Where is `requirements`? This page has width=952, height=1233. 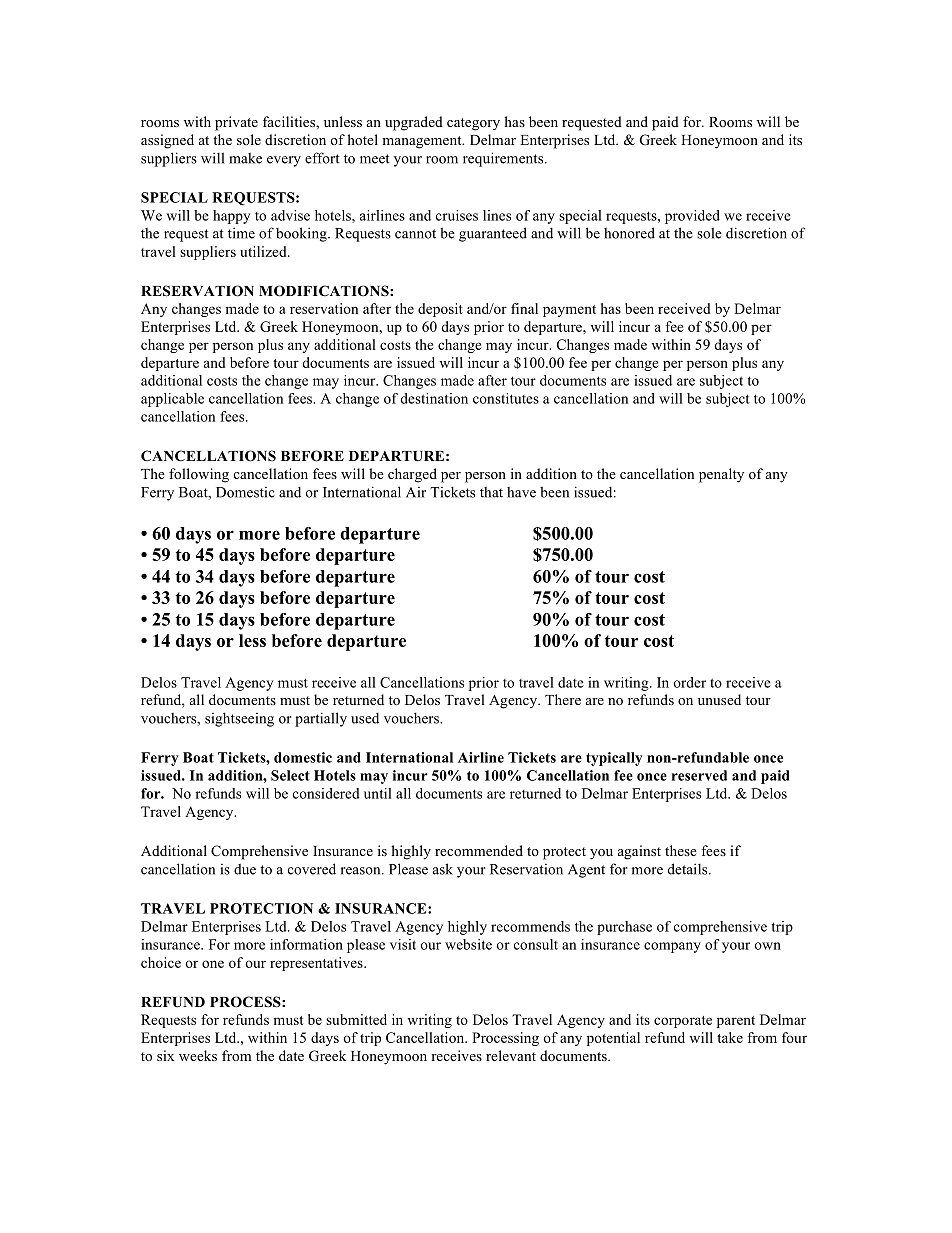
requirements is located at coordinates (504, 159).
